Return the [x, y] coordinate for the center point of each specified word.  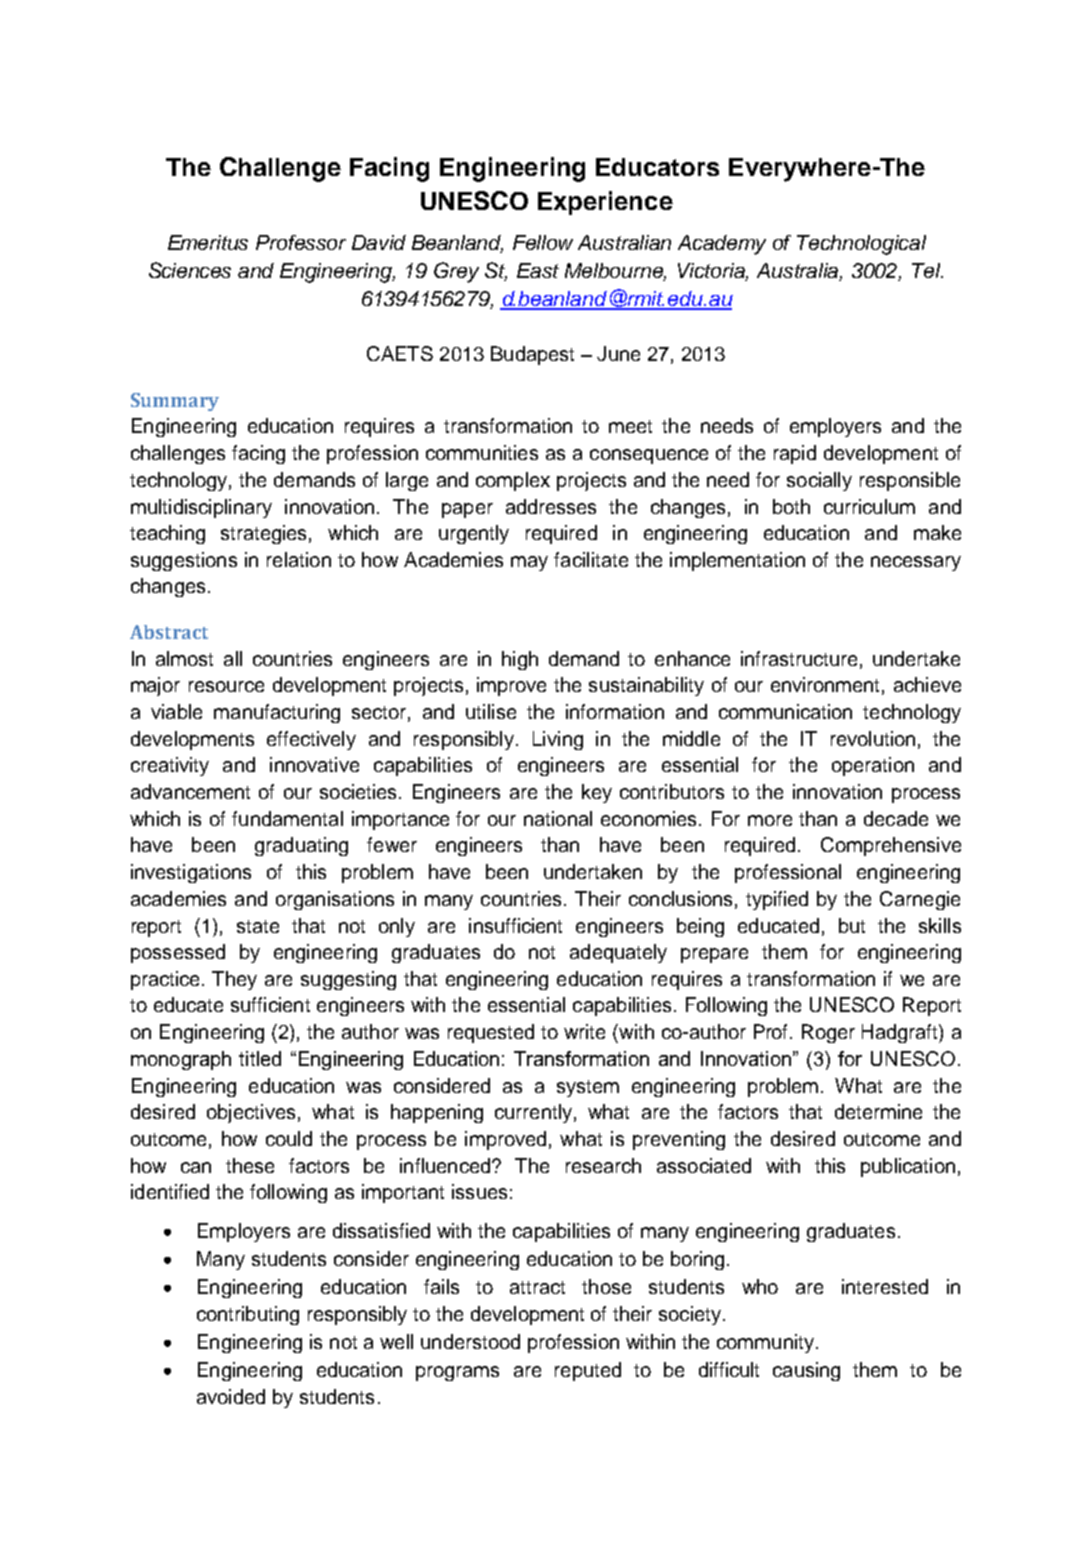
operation [873, 766]
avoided [231, 1396]
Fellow [543, 242]
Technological [861, 245]
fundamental [287, 818]
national [558, 818]
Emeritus [208, 242]
